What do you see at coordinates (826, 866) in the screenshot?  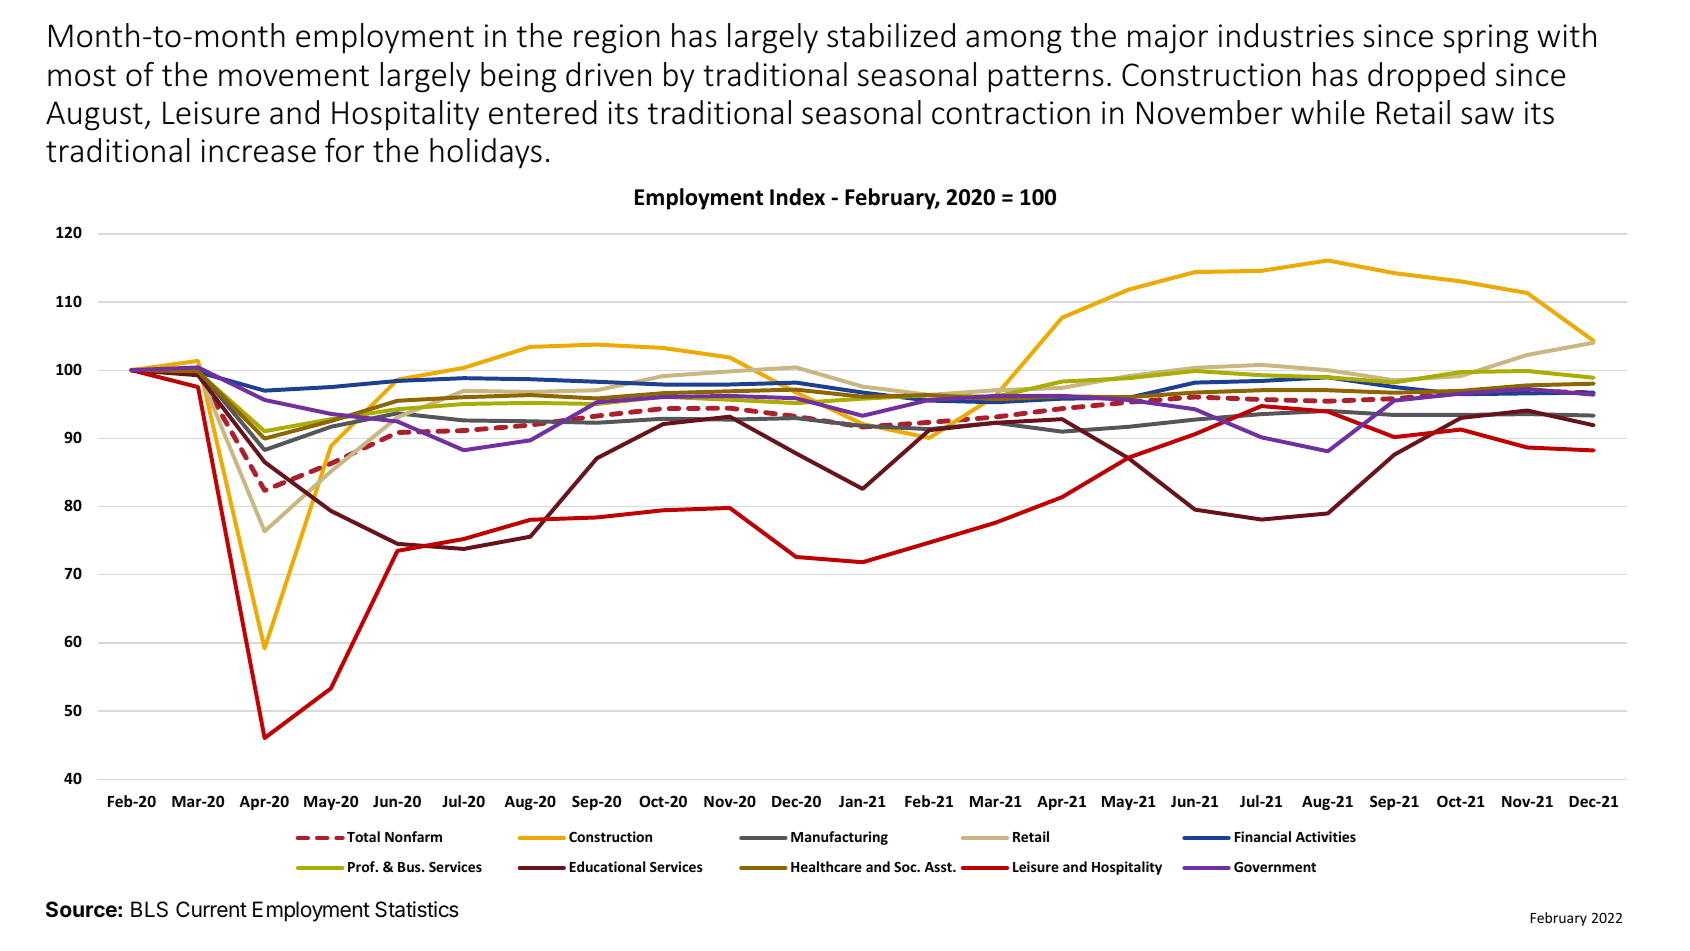 I see `Healthcare` at bounding box center [826, 866].
